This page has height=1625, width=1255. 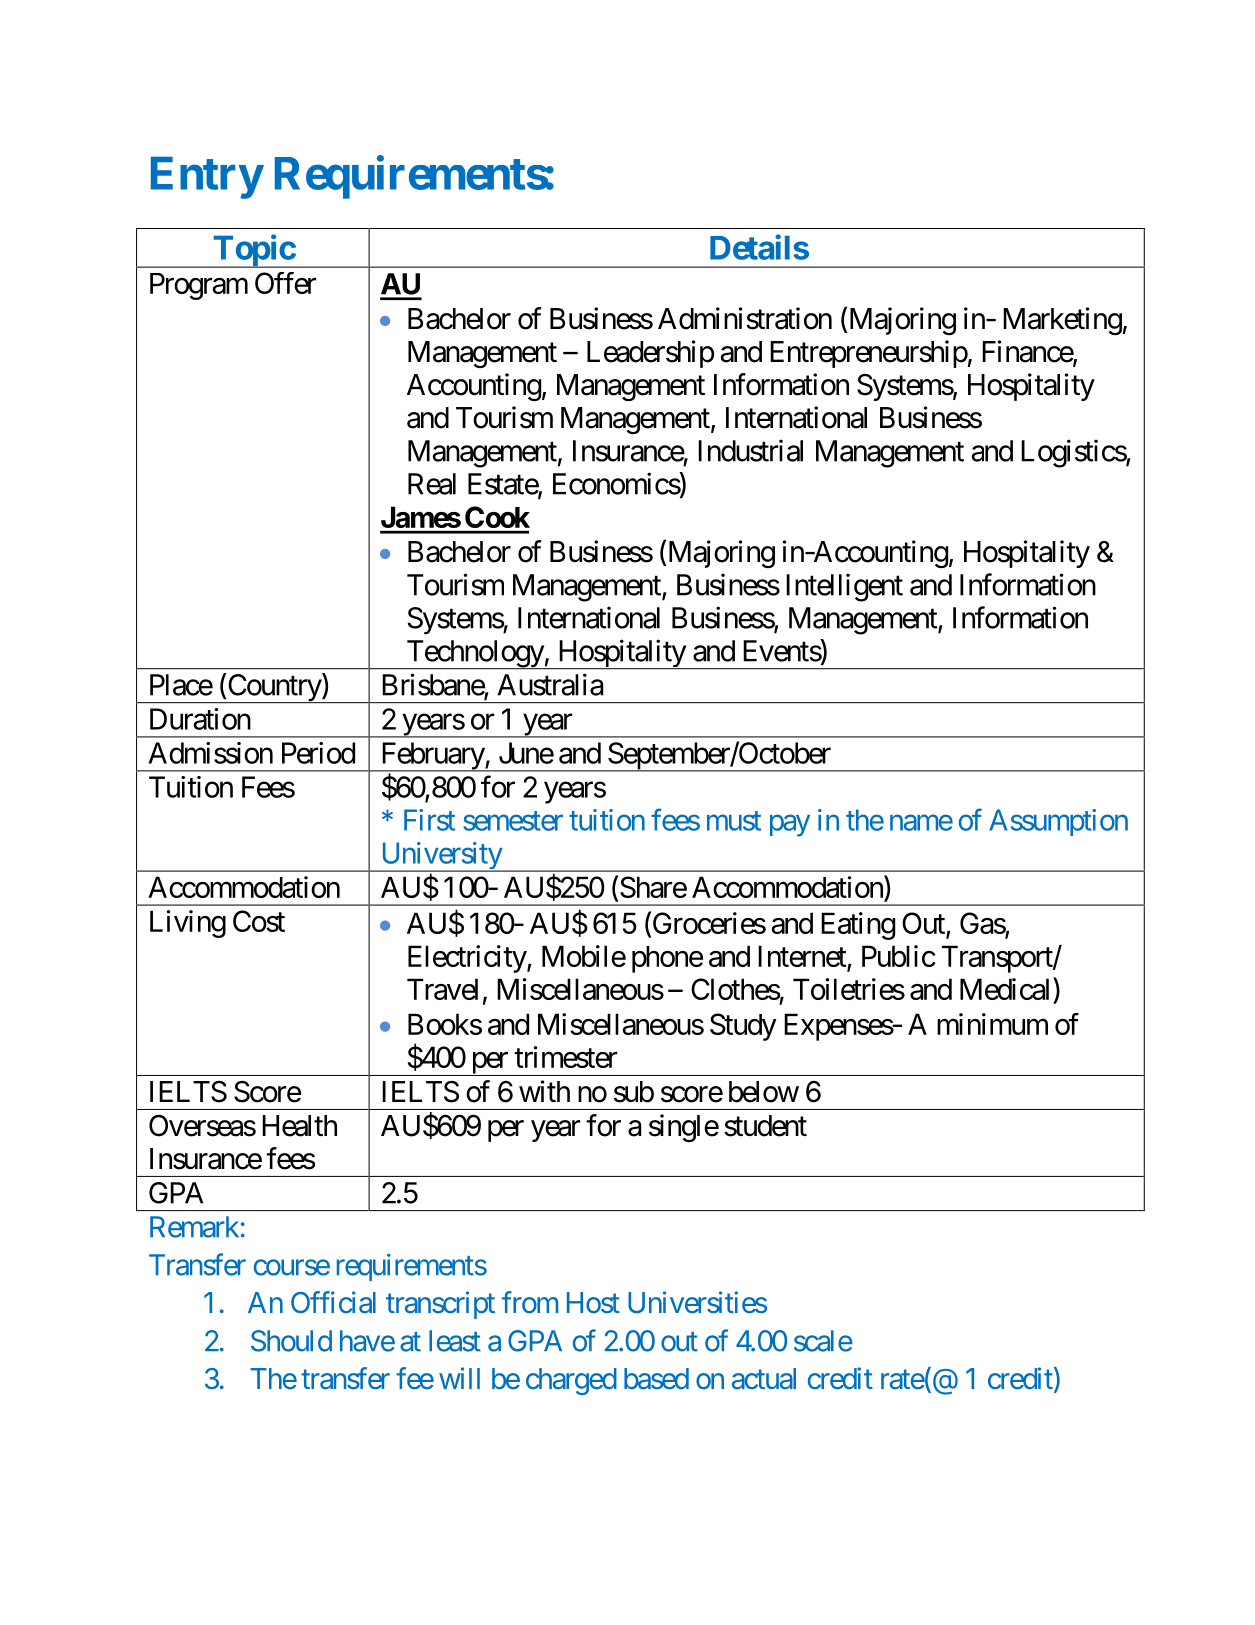 What do you see at coordinates (734, 821) in the page?
I see `must` at bounding box center [734, 821].
